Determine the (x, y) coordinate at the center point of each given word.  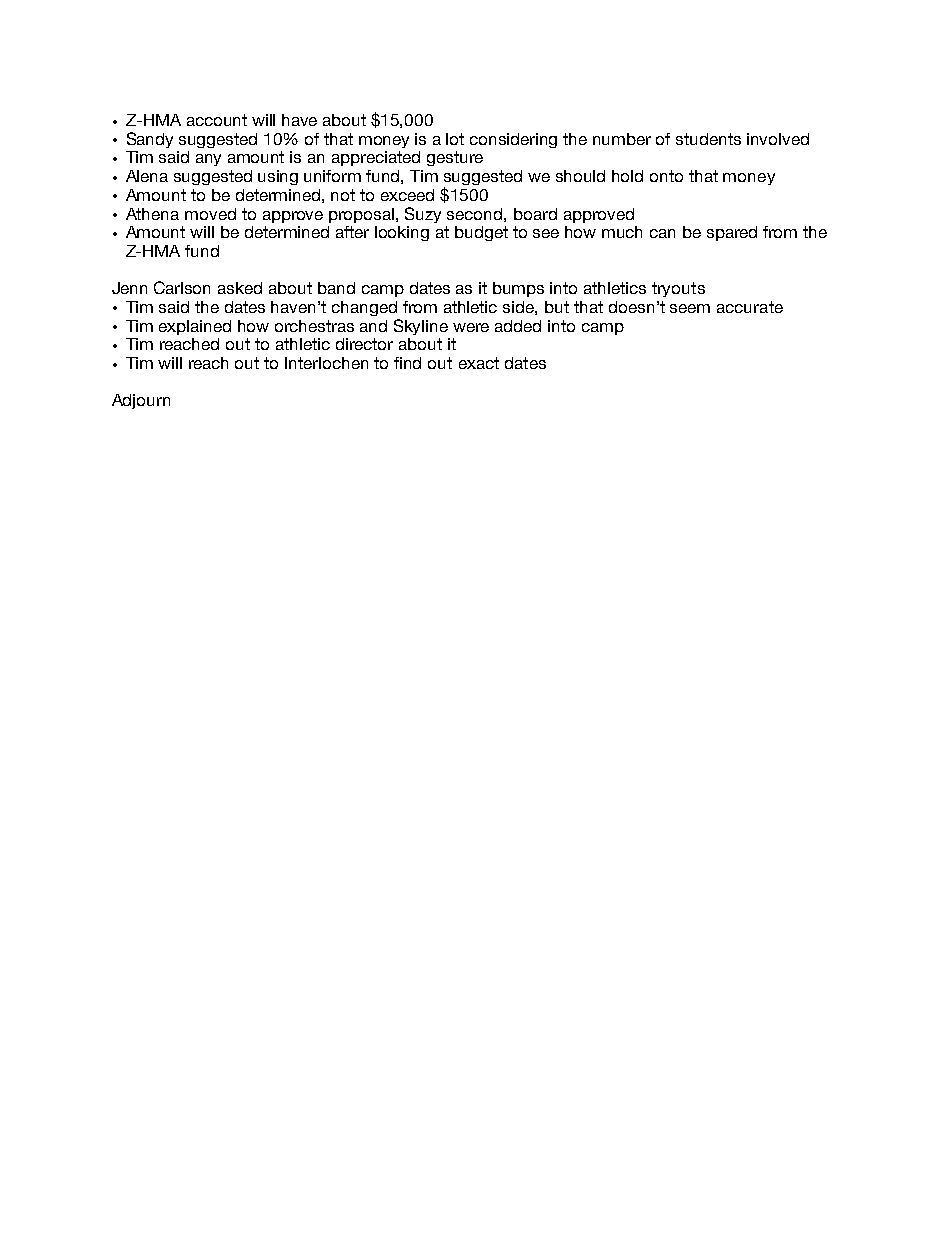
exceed (407, 195)
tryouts (678, 289)
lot (455, 139)
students (708, 139)
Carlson (182, 287)
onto (666, 176)
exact (479, 363)
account (217, 120)
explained (195, 327)
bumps (518, 289)
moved (210, 214)
